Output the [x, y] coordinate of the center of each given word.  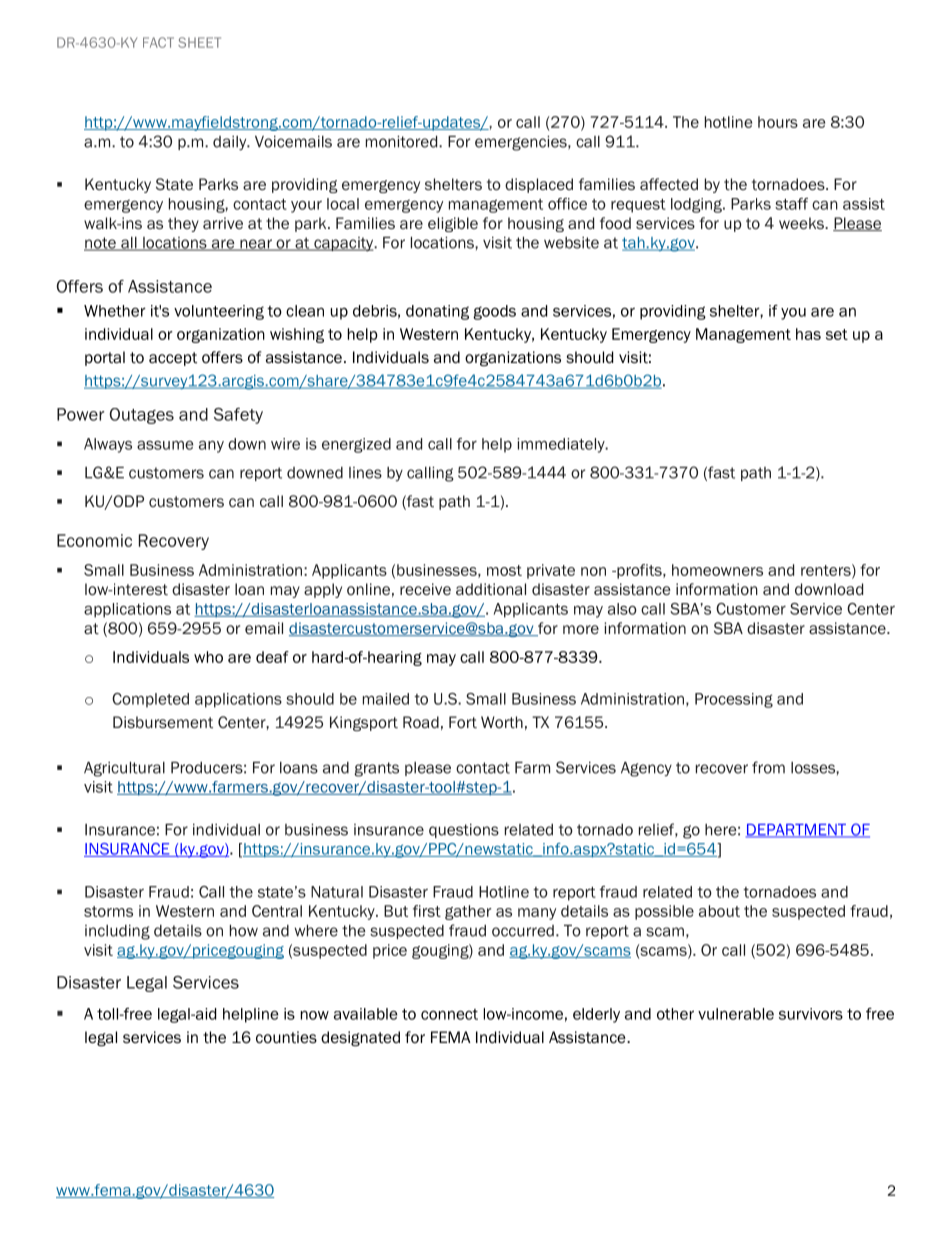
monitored [403, 142]
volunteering [219, 312]
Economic [94, 540]
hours [778, 122]
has [808, 334]
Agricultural [124, 769]
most [504, 570]
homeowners [717, 570]
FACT [158, 42]
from [768, 767]
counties [286, 1037]
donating [437, 312]
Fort [463, 722]
